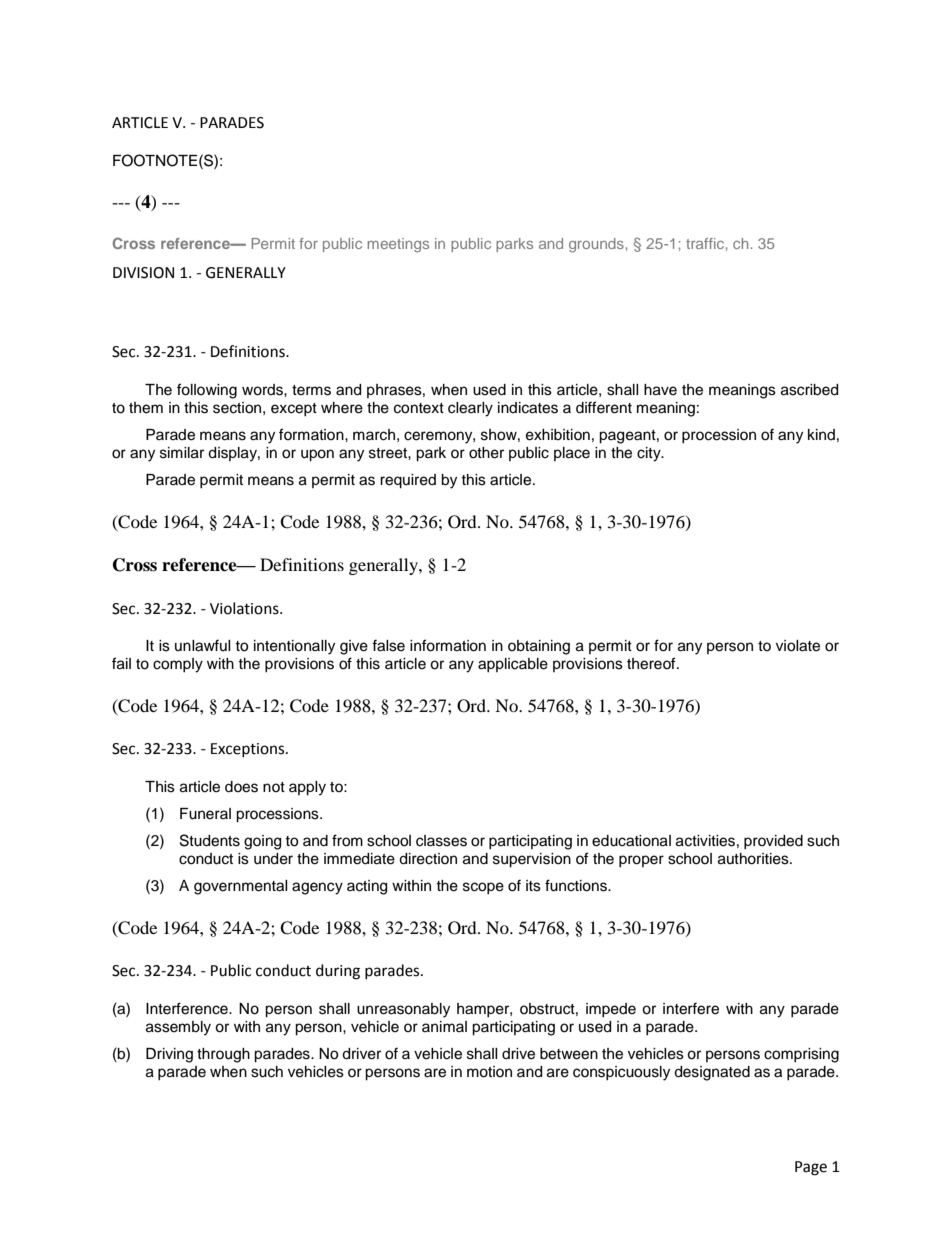 Image resolution: width=952 pixels, height=1233 pixels. I want to click on meetings, so click(398, 245).
